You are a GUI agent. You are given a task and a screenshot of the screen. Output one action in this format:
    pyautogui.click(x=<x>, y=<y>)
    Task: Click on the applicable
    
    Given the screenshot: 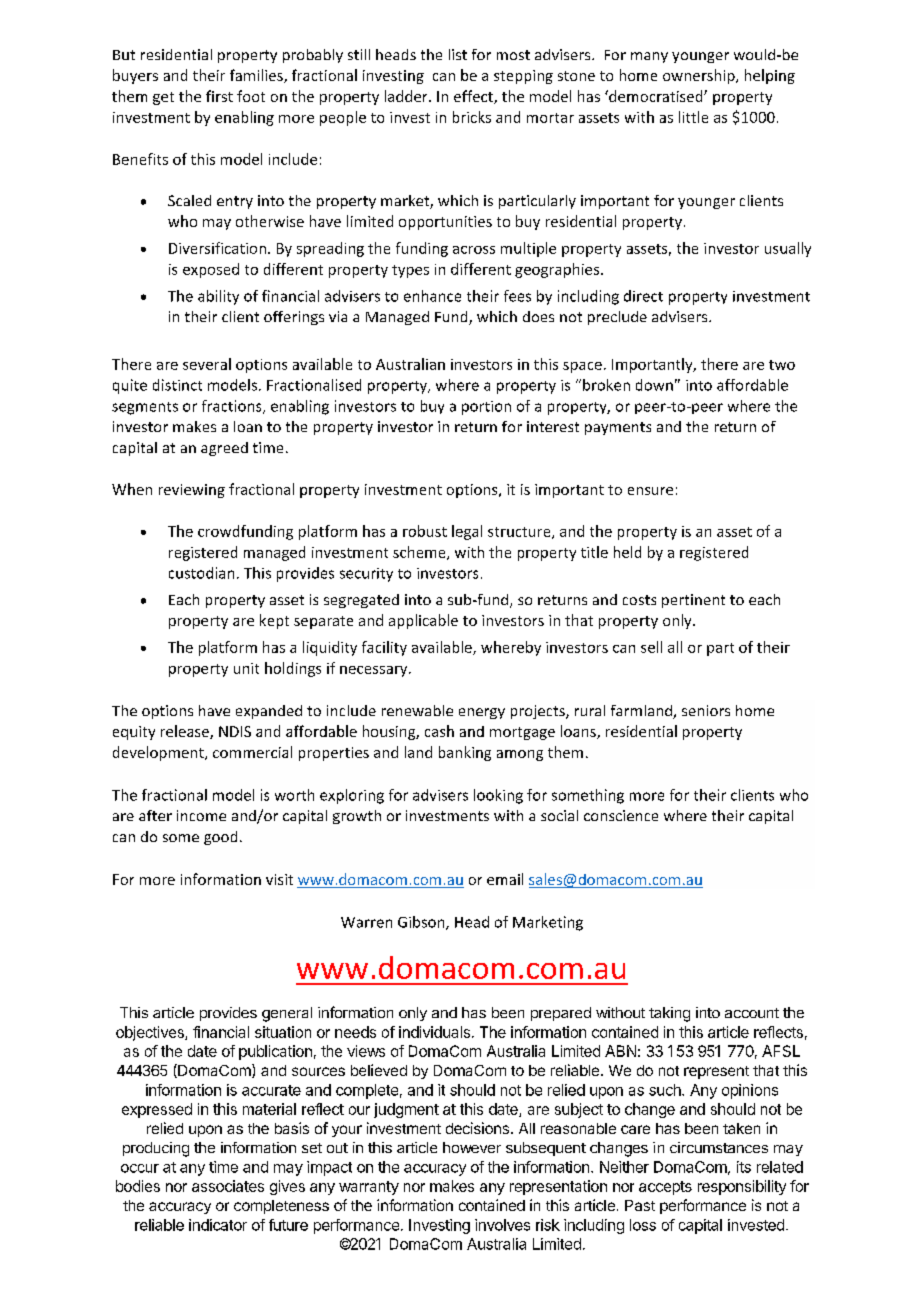 What is the action you would take?
    pyautogui.click(x=423, y=621)
